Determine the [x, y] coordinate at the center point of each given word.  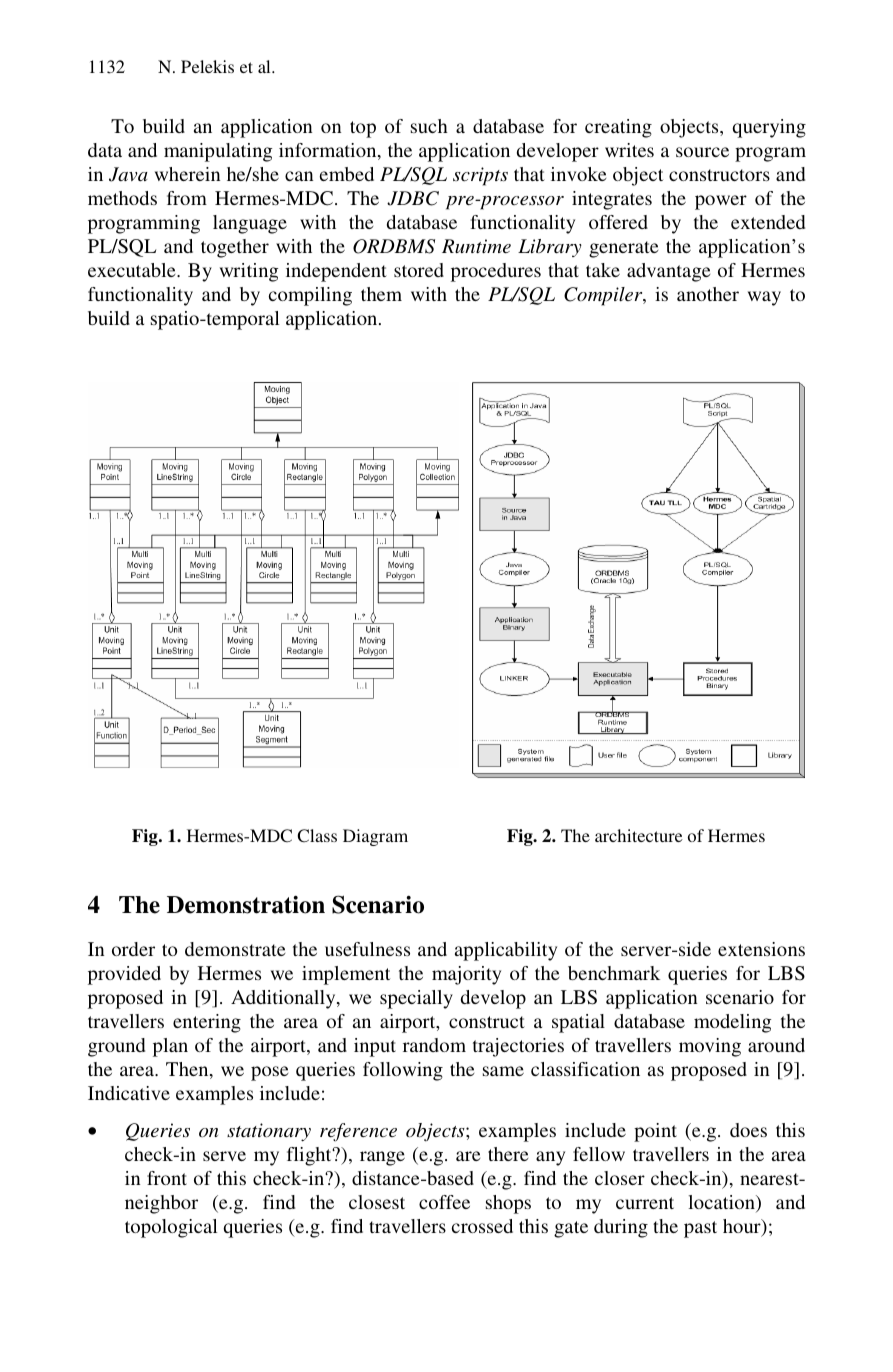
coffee [444, 1202]
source [702, 152]
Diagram [375, 837]
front [167, 1178]
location [722, 1203]
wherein [187, 174]
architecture [639, 835]
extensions [761, 949]
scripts [480, 176]
